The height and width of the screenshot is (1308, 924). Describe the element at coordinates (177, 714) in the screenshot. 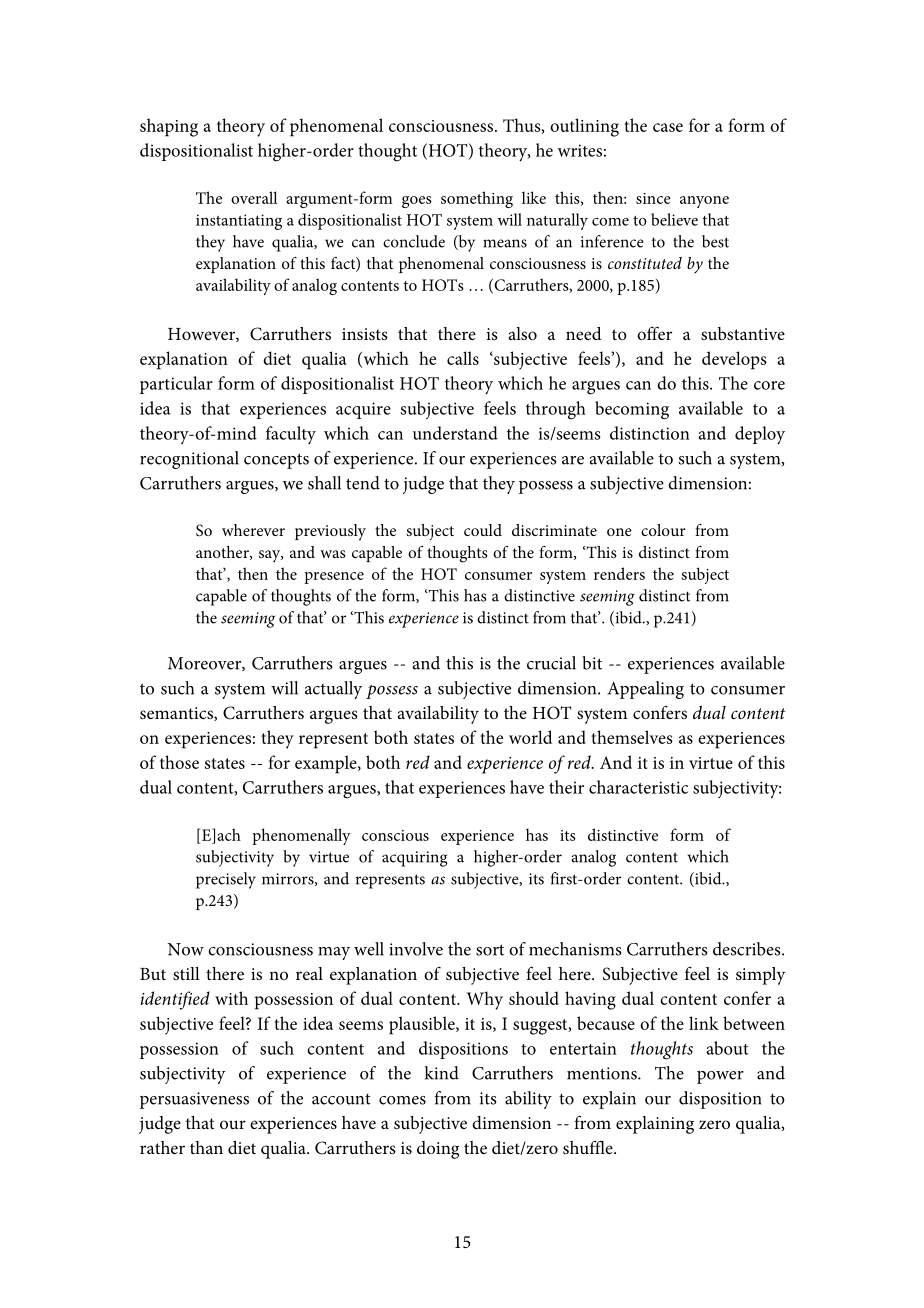

I see `semantics` at that location.
